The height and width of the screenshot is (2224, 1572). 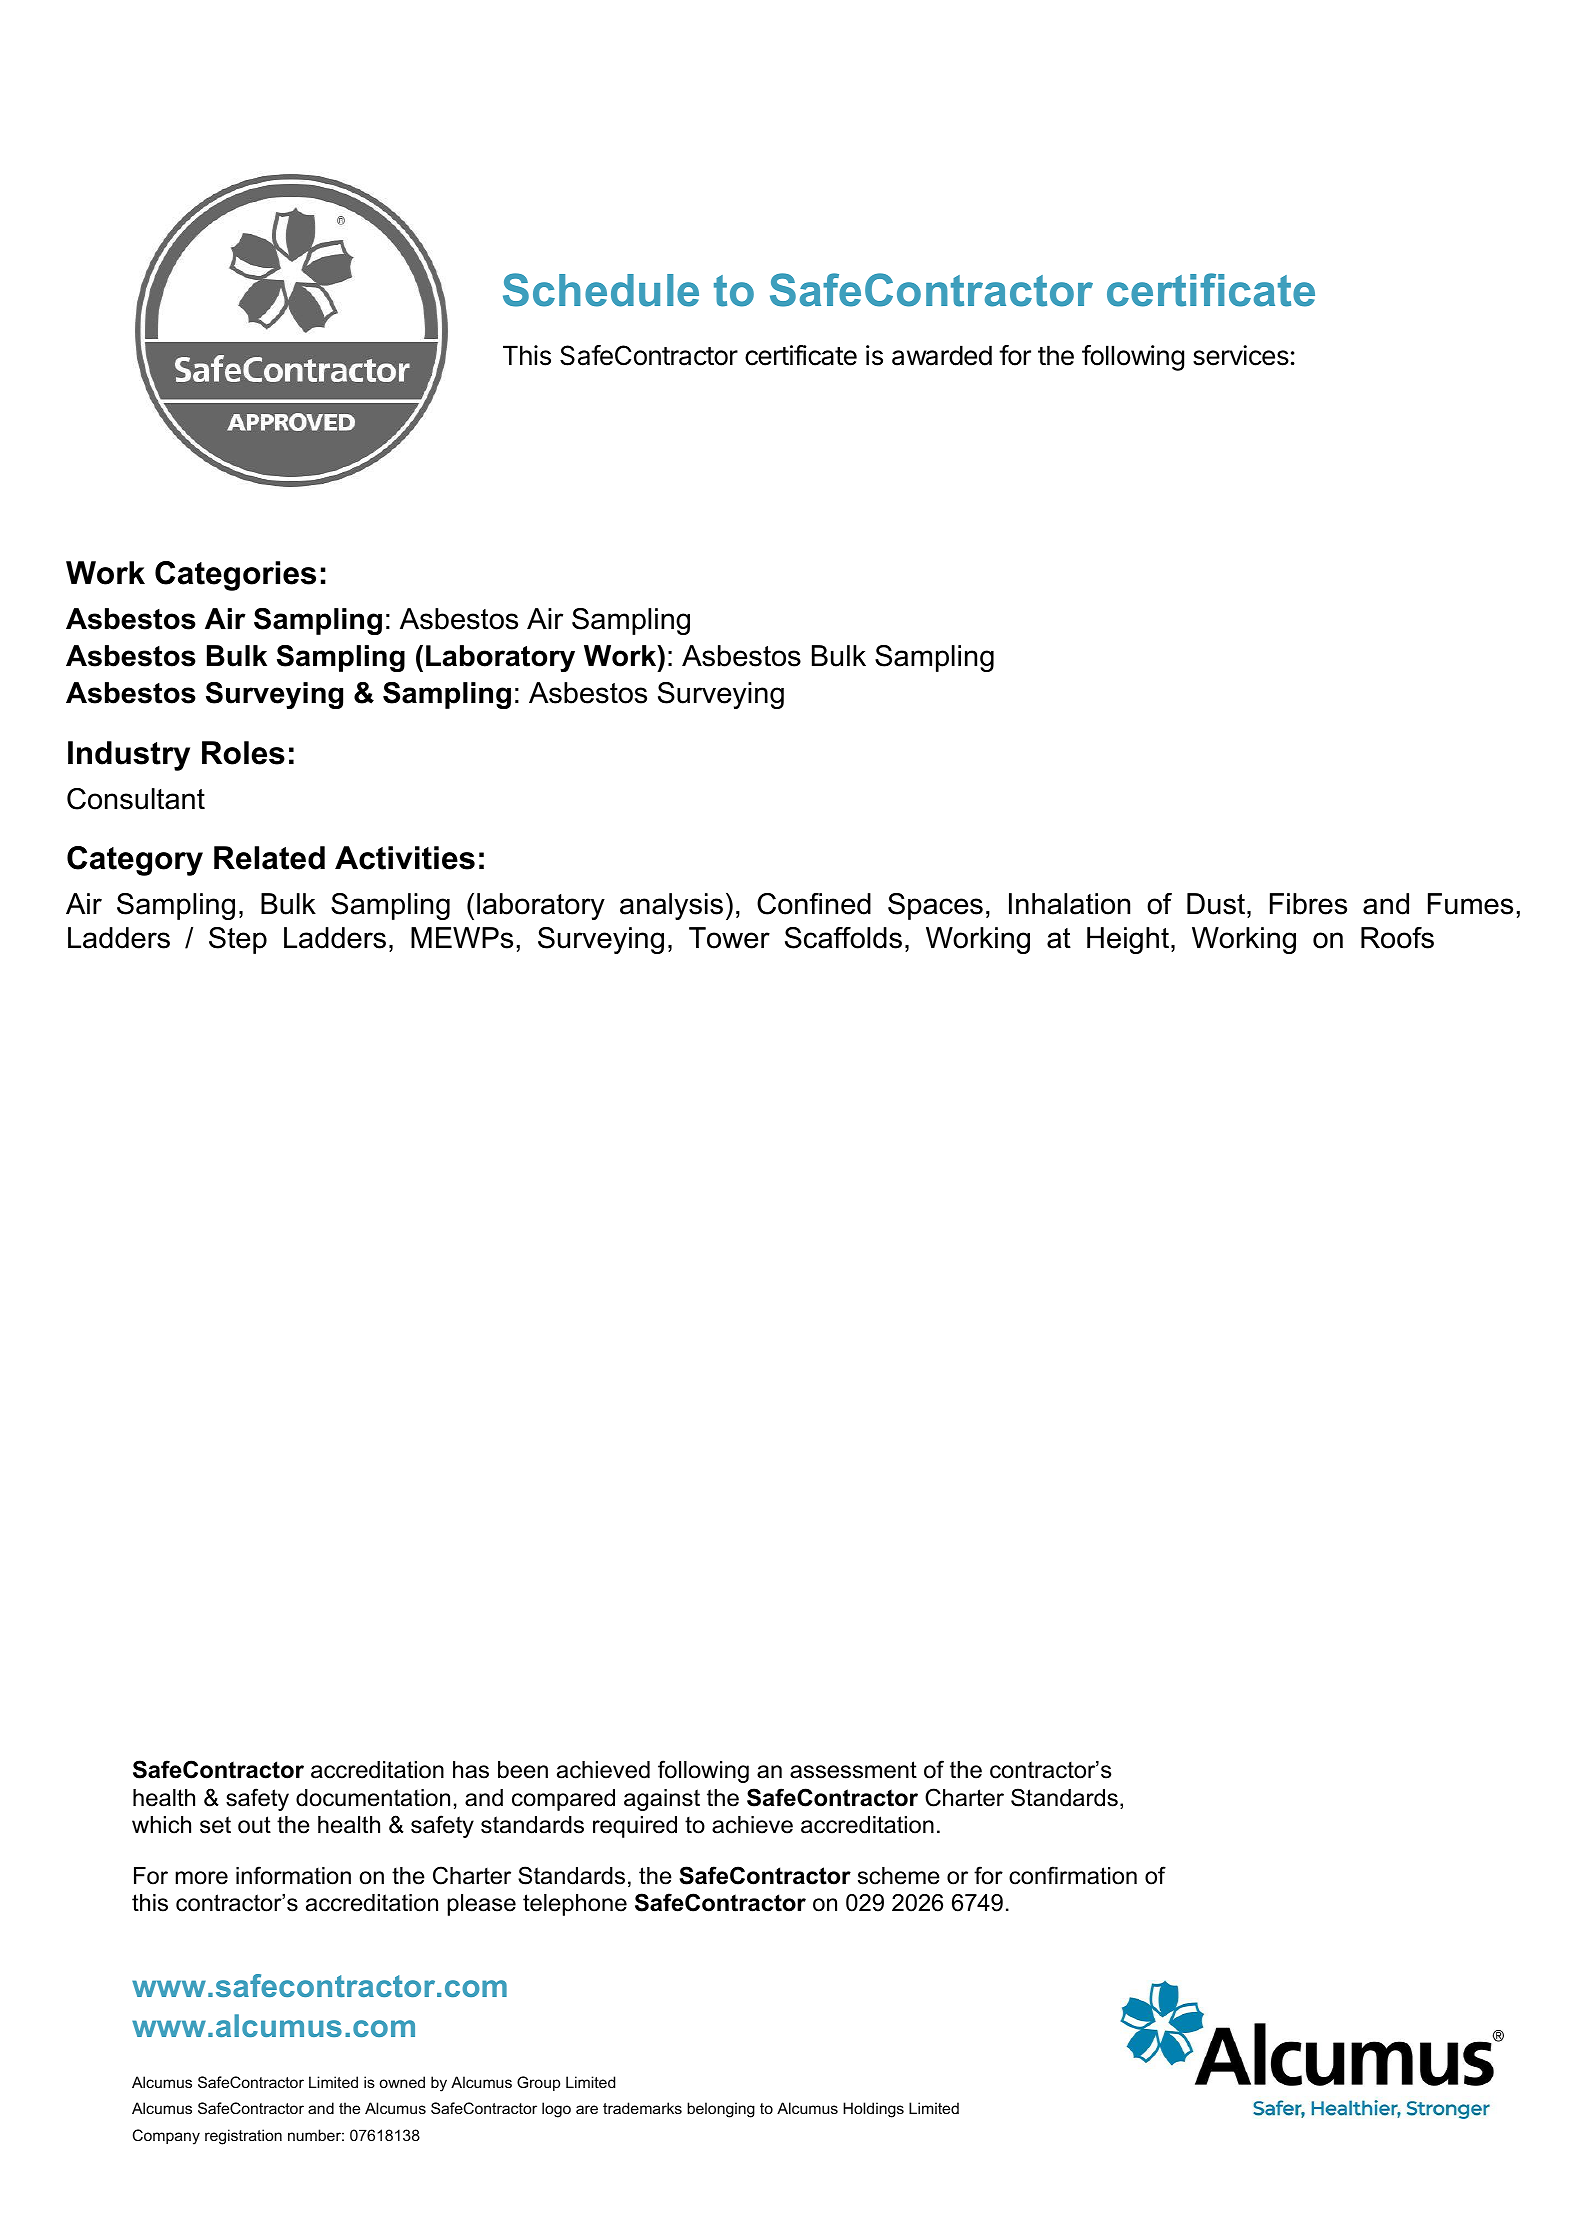 What do you see at coordinates (899, 1876) in the screenshot?
I see `scheme` at bounding box center [899, 1876].
